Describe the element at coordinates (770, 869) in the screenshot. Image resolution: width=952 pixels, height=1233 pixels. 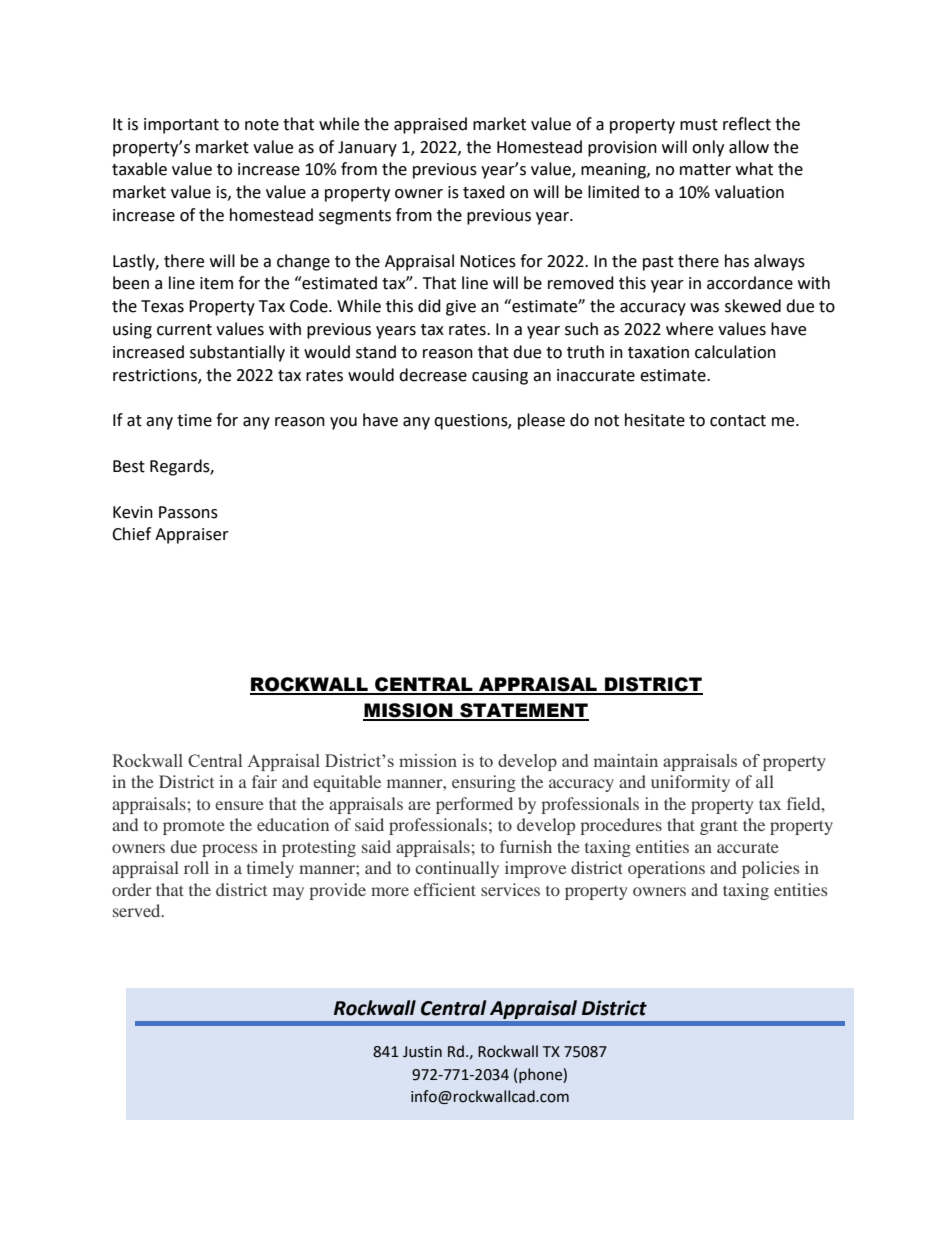
I see `policies` at that location.
